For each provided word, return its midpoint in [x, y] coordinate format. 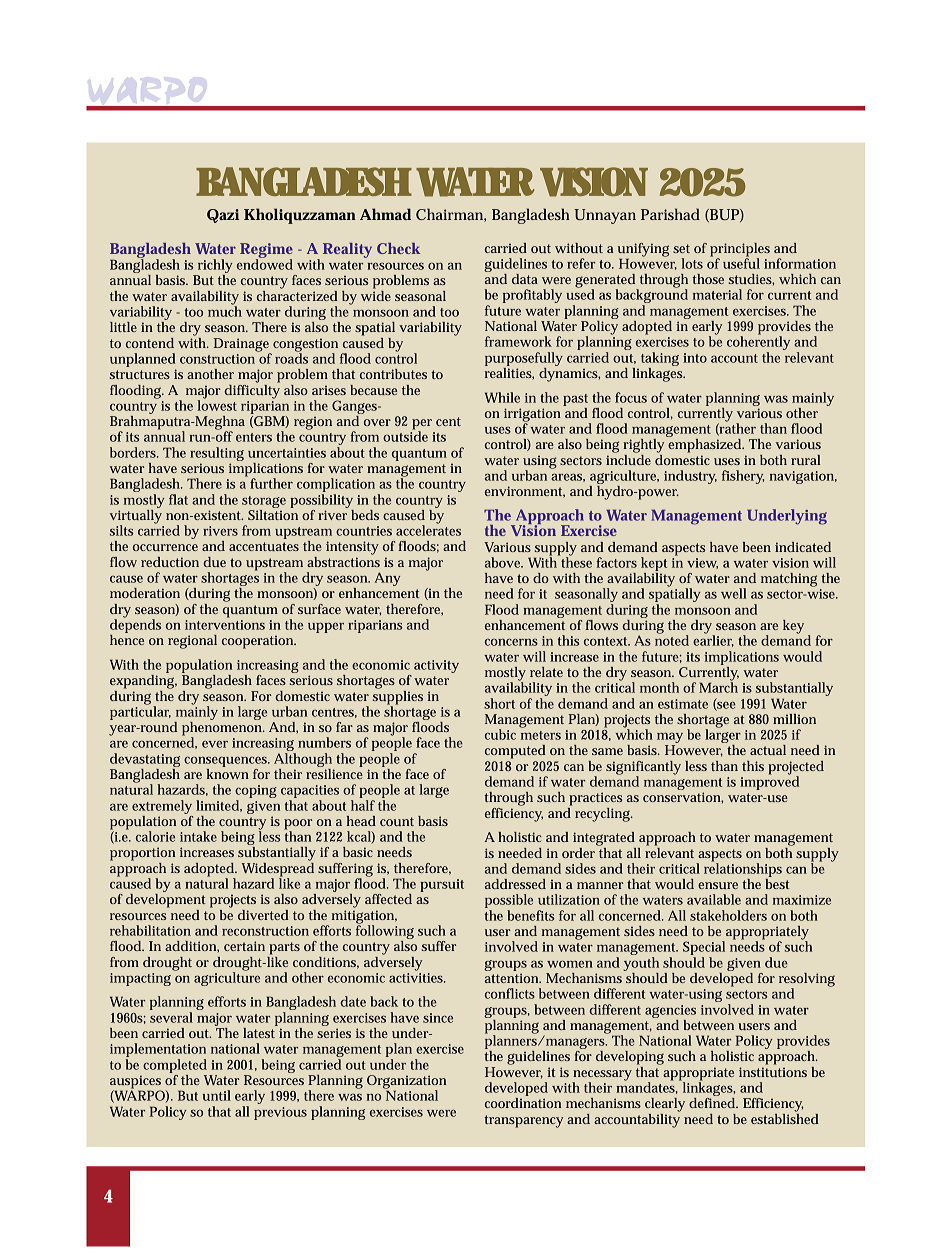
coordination [523, 1103]
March [718, 686]
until [217, 1095]
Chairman [451, 215]
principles [740, 251]
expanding [143, 680]
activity [436, 666]
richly [214, 267]
